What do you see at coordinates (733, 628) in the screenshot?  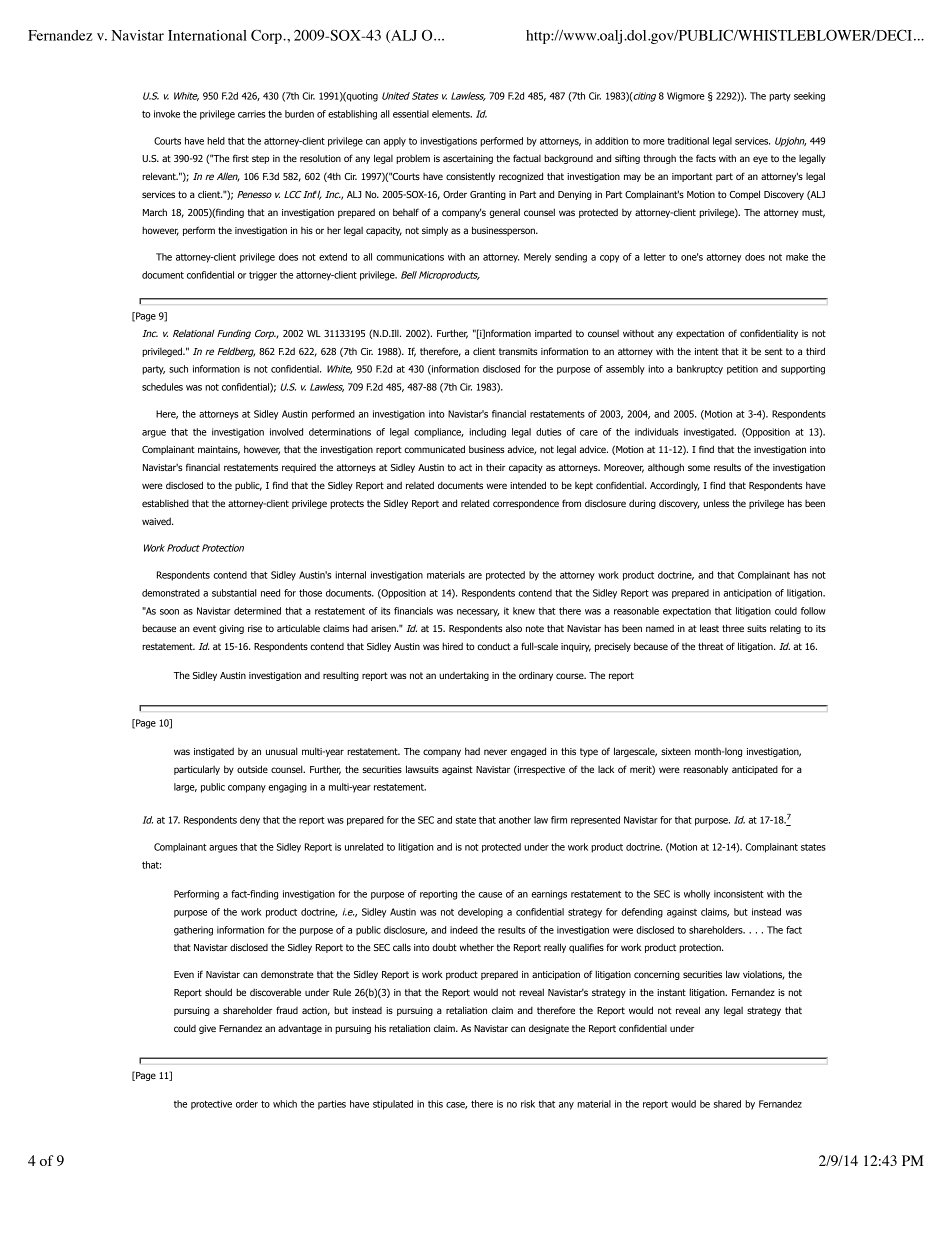 I see `three` at bounding box center [733, 628].
